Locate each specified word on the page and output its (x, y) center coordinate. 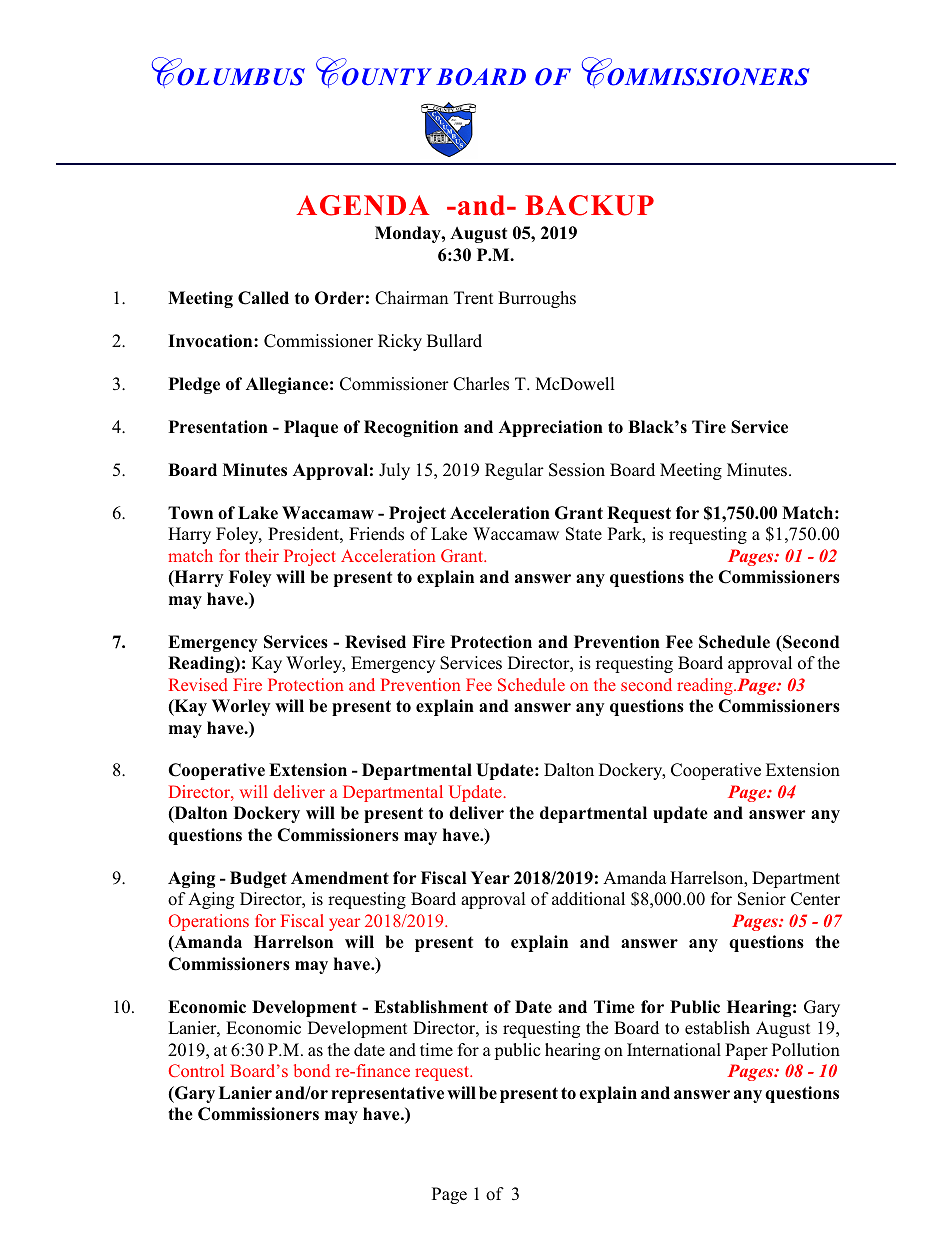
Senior (762, 899)
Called (263, 298)
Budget (258, 879)
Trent (473, 297)
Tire (709, 427)
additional (588, 899)
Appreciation (551, 428)
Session (577, 470)
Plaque (311, 428)
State (584, 534)
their (262, 555)
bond (312, 1070)
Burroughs (537, 299)
